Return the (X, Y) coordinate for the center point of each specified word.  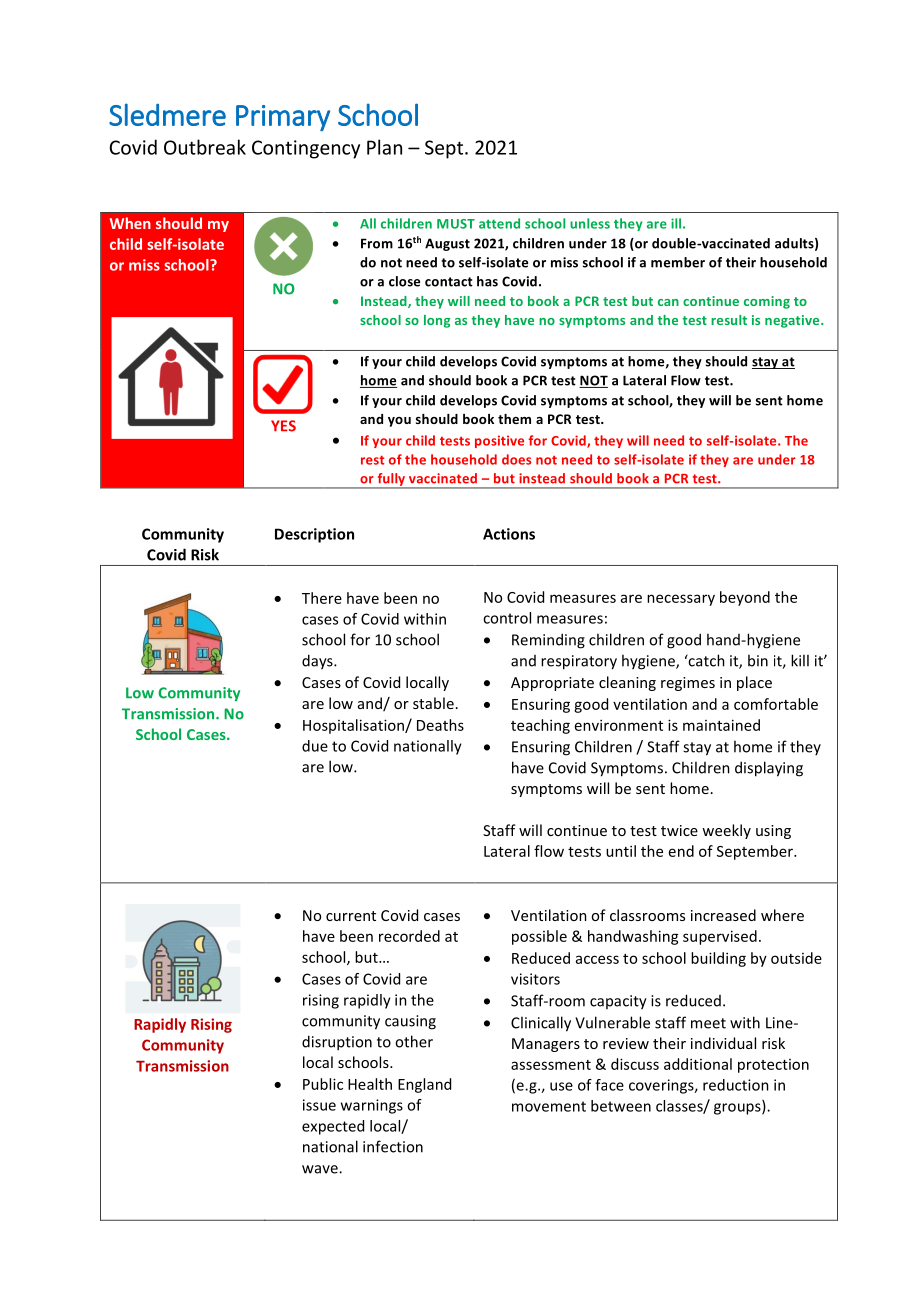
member (678, 262)
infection (393, 1146)
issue (319, 1105)
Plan (384, 147)
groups (738, 1109)
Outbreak (205, 147)
